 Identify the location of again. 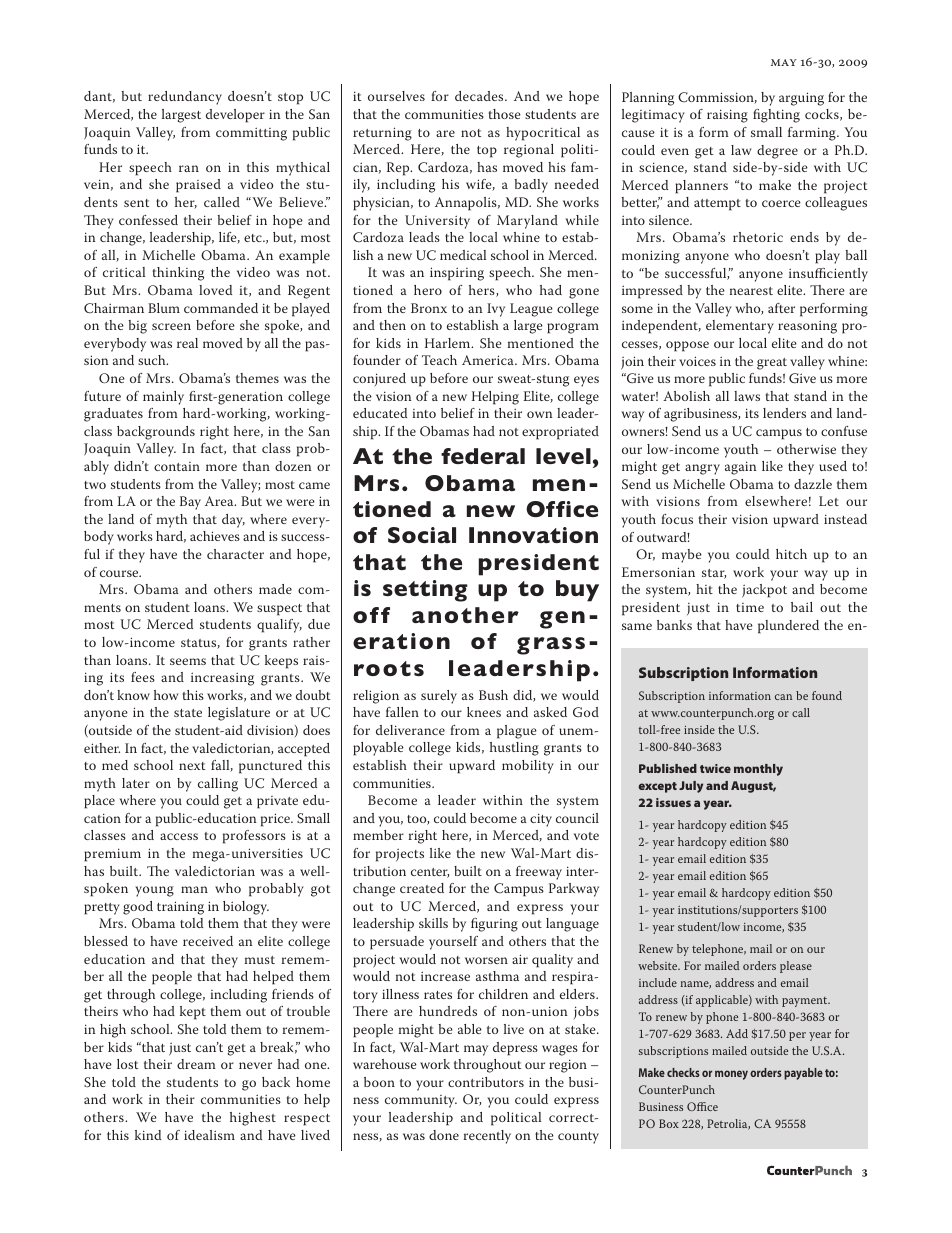
(741, 468).
